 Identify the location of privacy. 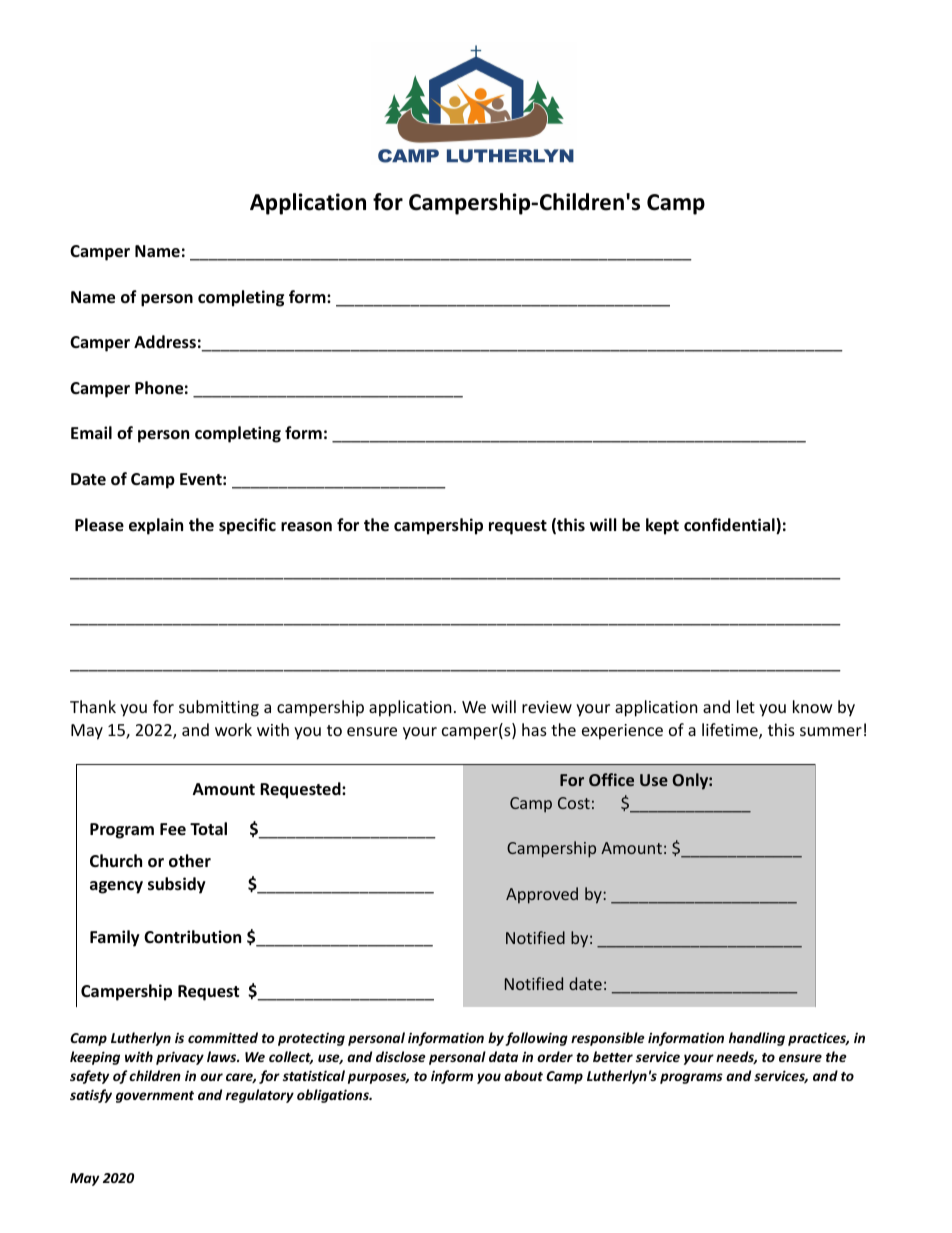
(180, 1058).
